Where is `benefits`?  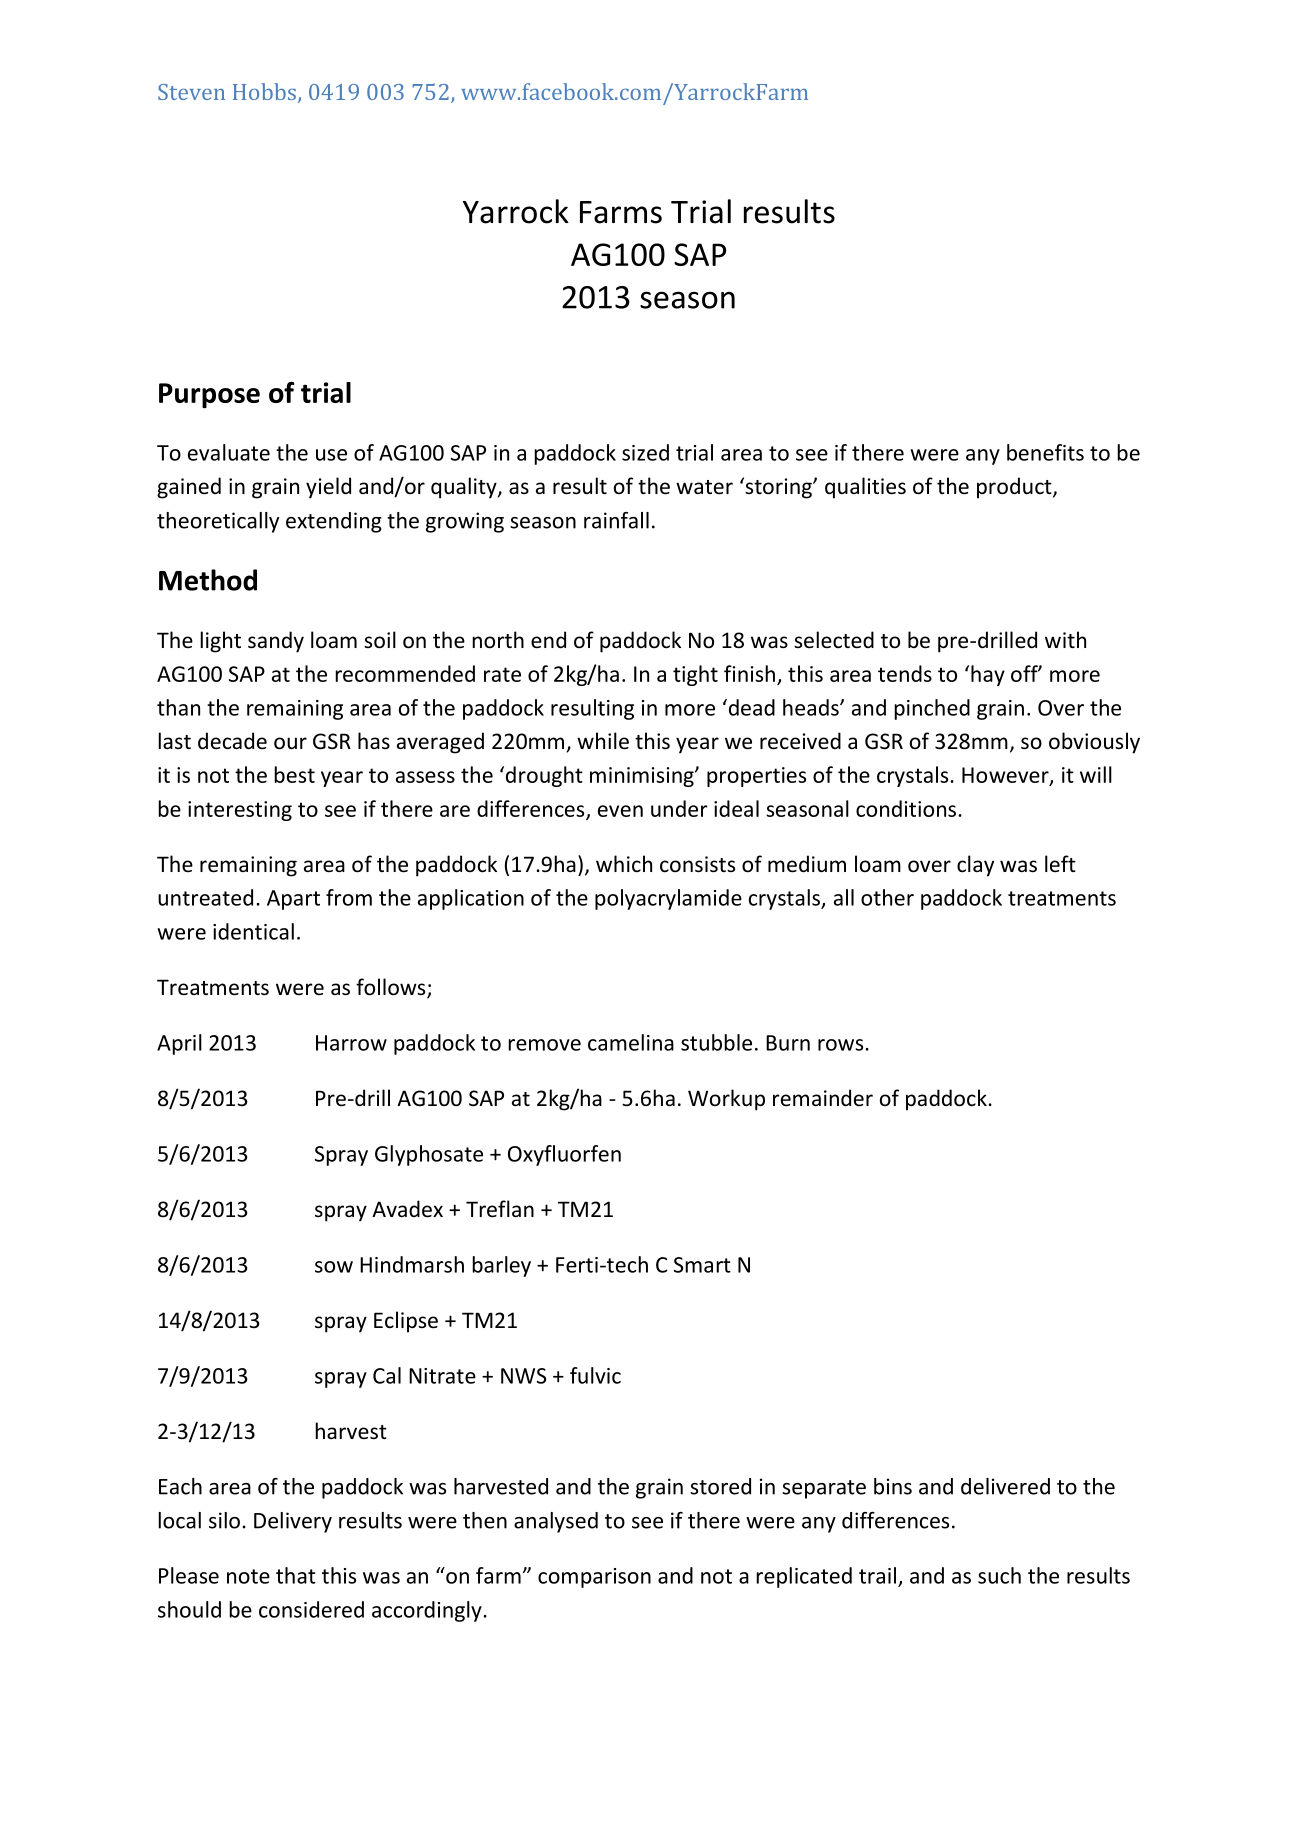
benefits is located at coordinates (1045, 452).
